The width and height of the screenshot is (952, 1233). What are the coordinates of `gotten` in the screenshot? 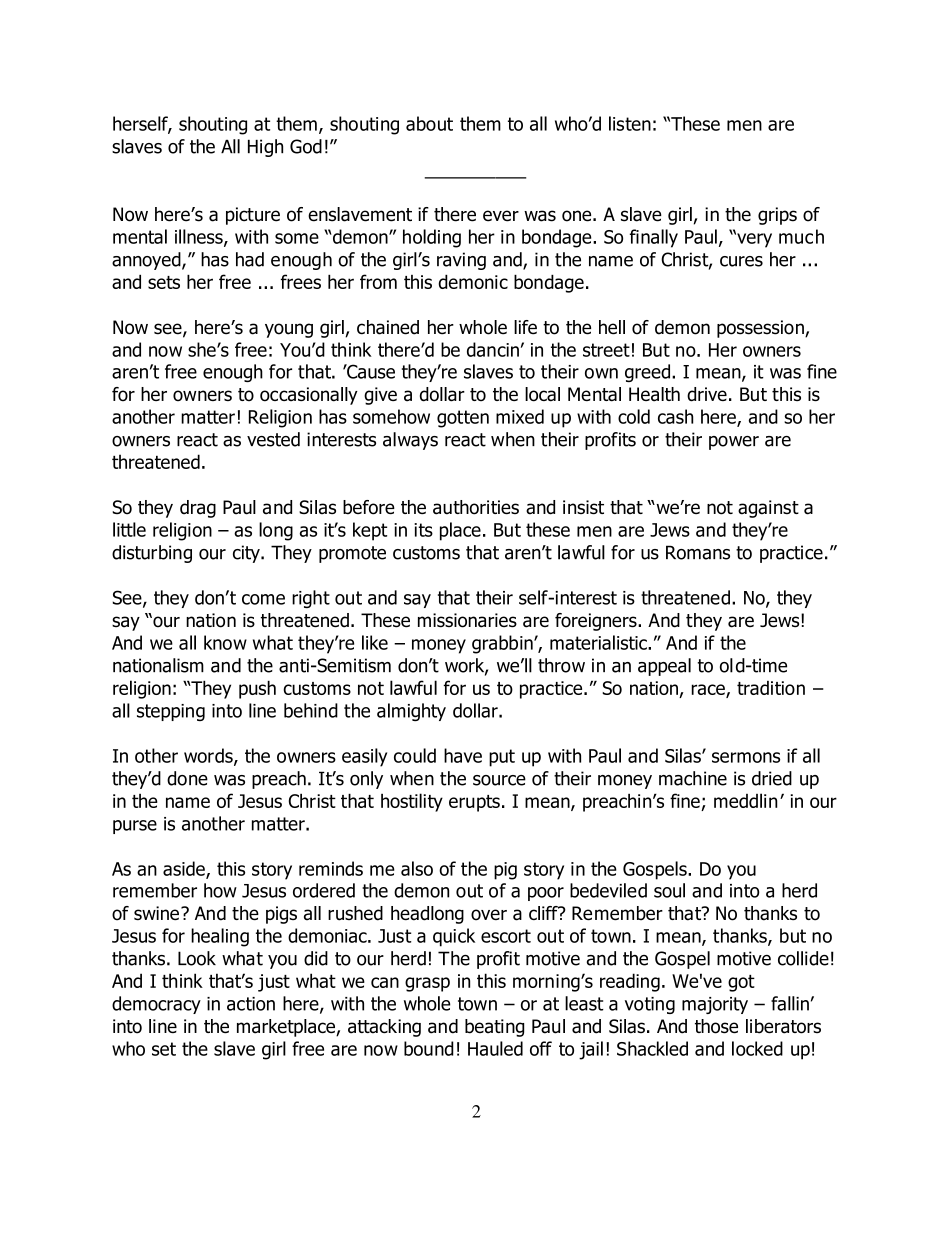 It's located at (463, 419).
